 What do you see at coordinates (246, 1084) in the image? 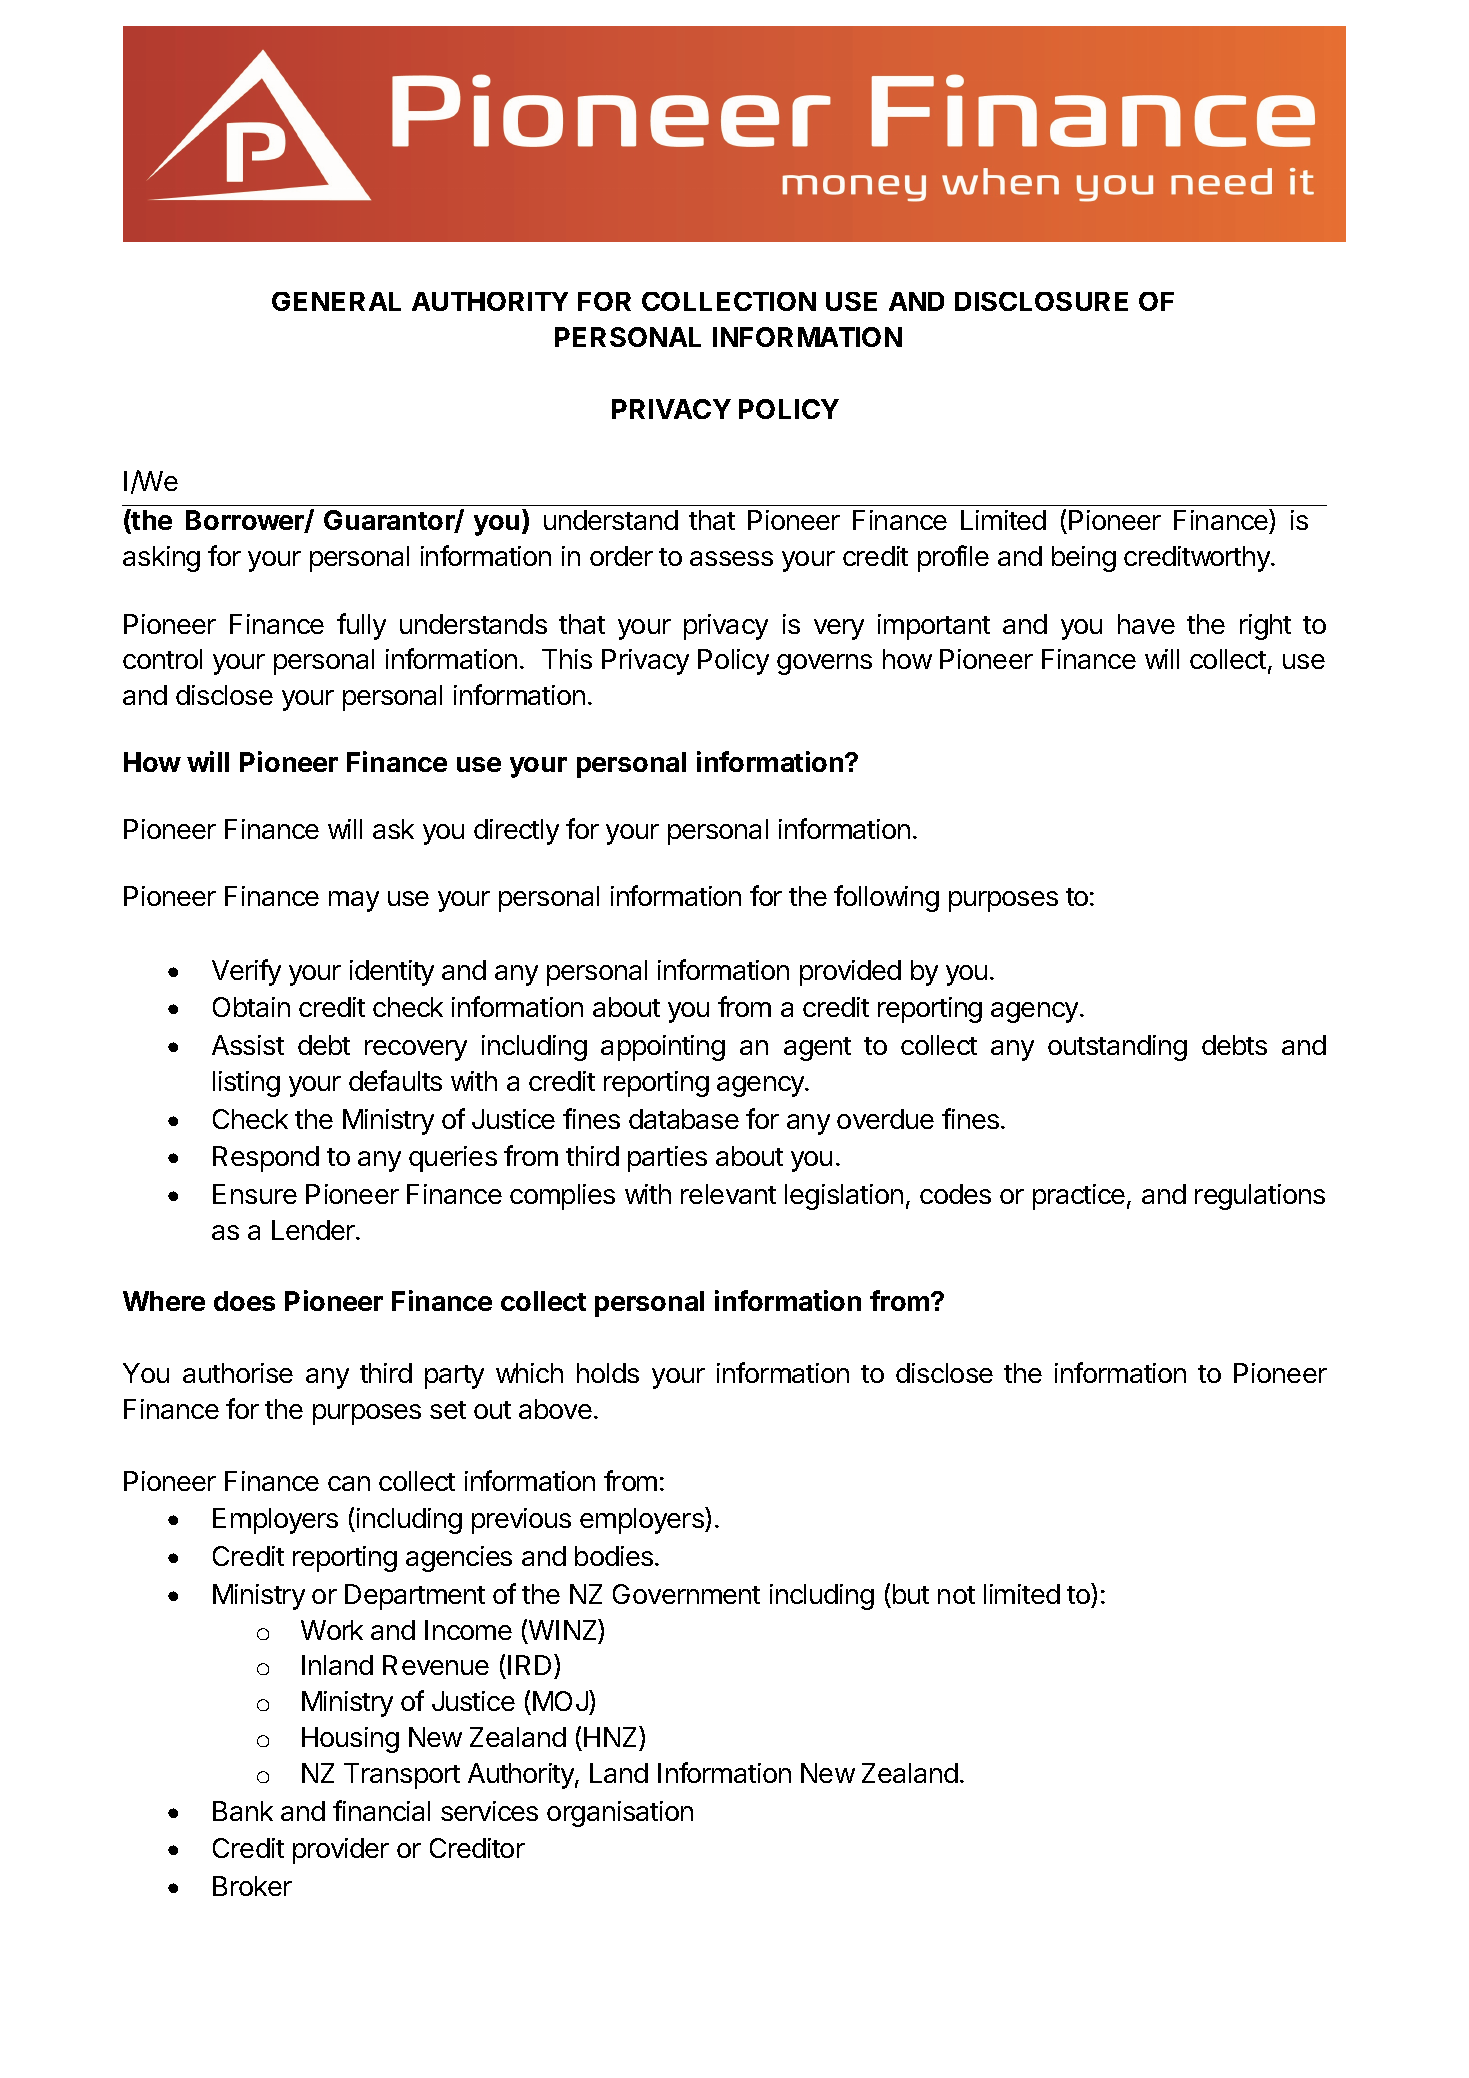
I see `listing` at bounding box center [246, 1084].
